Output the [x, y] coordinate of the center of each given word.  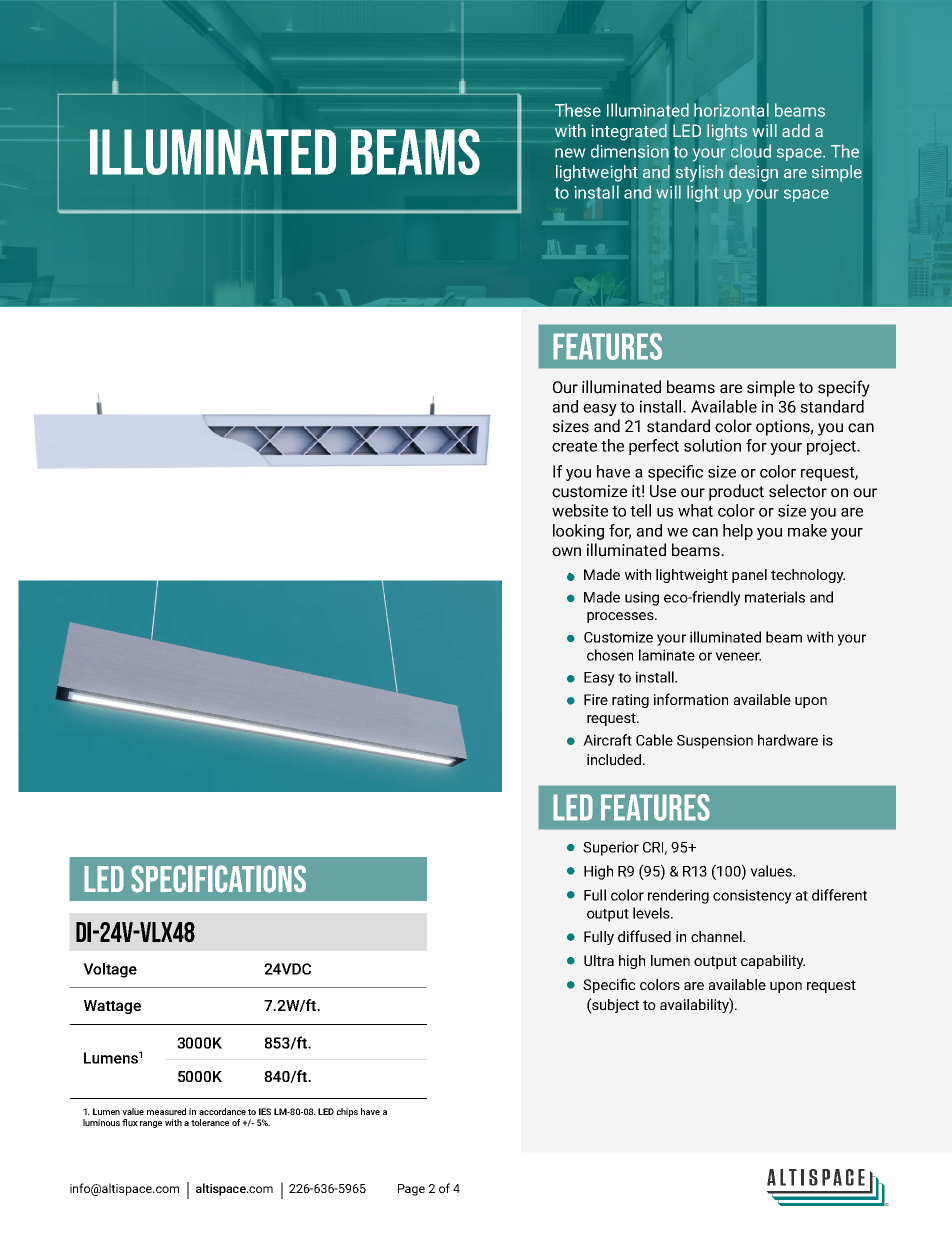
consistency [752, 896]
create [574, 446]
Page [411, 1190]
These [578, 110]
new [570, 153]
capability [773, 962]
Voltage [110, 970]
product [736, 492]
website [580, 510]
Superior [611, 848]
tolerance [210, 1122]
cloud [751, 151]
